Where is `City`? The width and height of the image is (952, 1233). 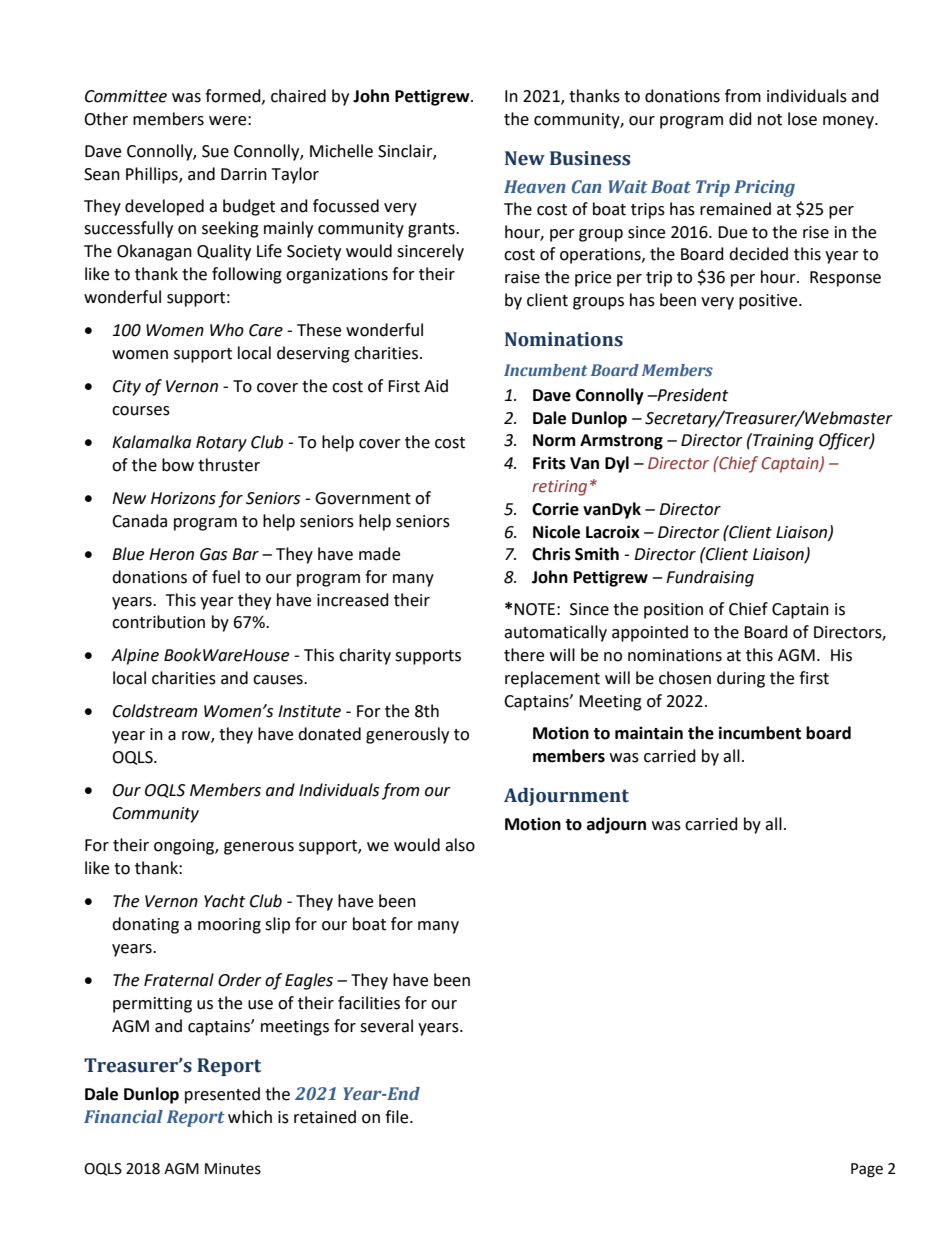
City is located at coordinates (127, 388).
